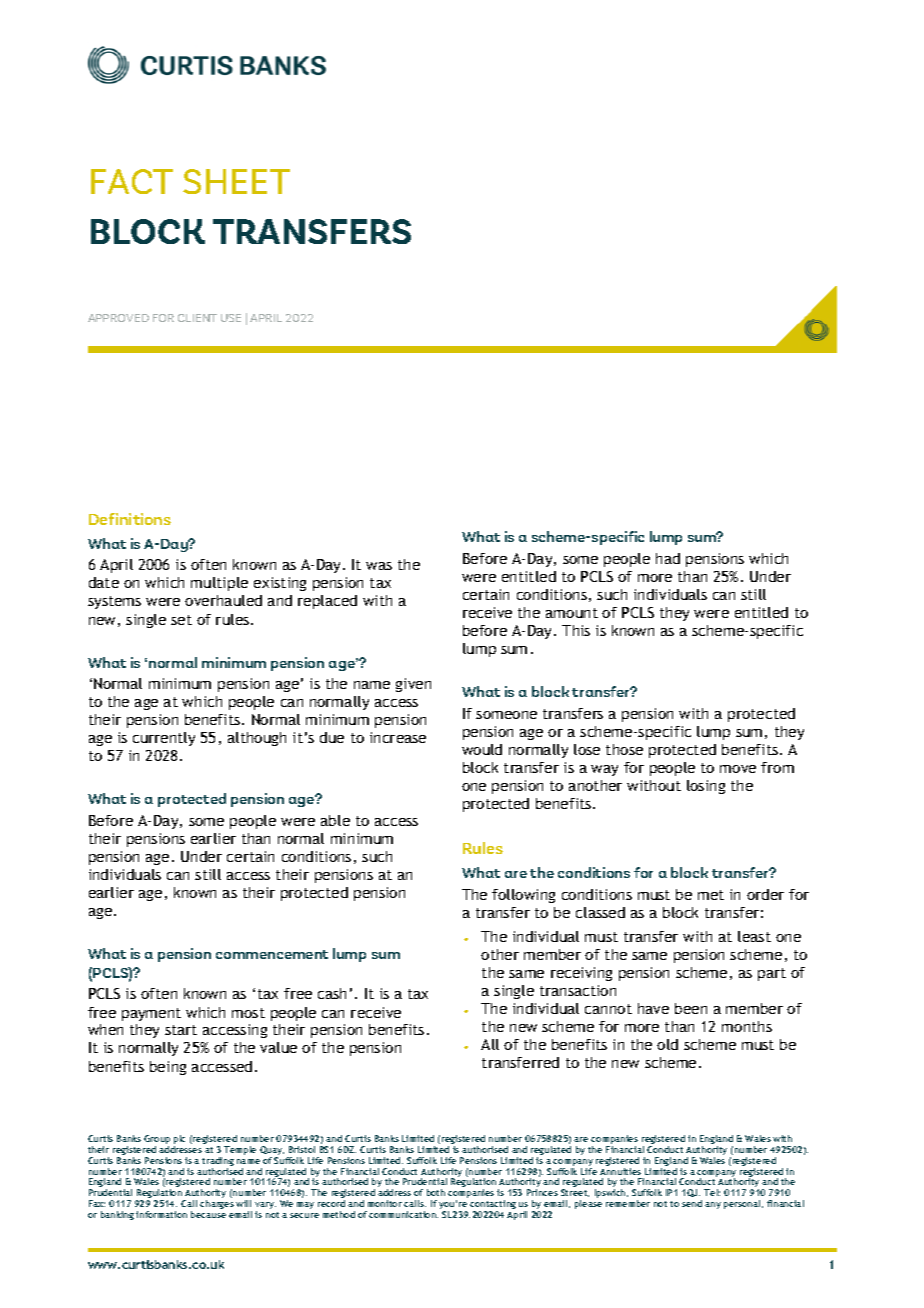 The width and height of the page is (924, 1308). Describe the element at coordinates (712, 1192) in the page. I see `Tel` at that location.
